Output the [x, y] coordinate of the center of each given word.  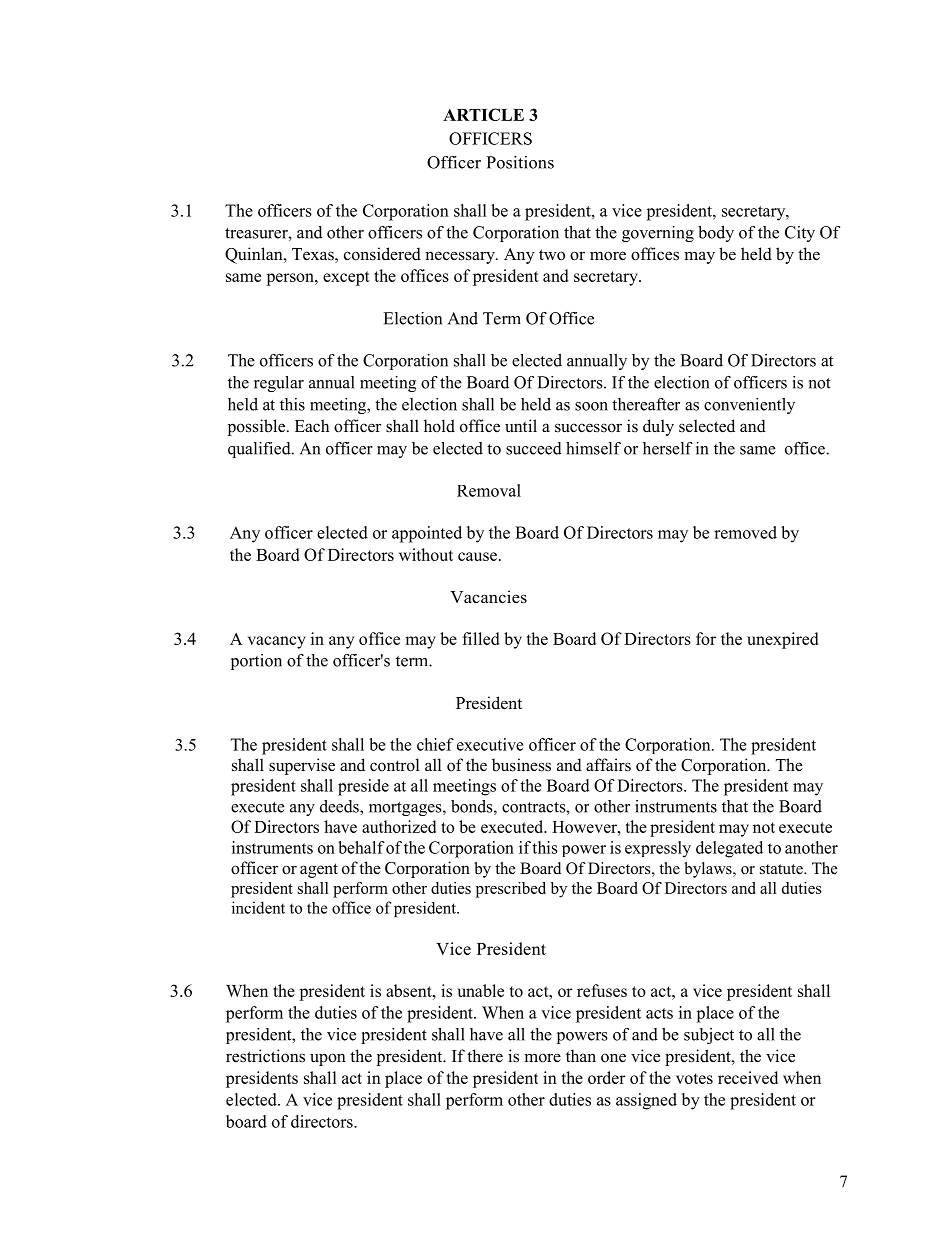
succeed [534, 448]
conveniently [749, 406]
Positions [520, 162]
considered [382, 254]
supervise [302, 766]
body [716, 234]
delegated [729, 849]
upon [328, 1059]
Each [312, 426]
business [521, 765]
